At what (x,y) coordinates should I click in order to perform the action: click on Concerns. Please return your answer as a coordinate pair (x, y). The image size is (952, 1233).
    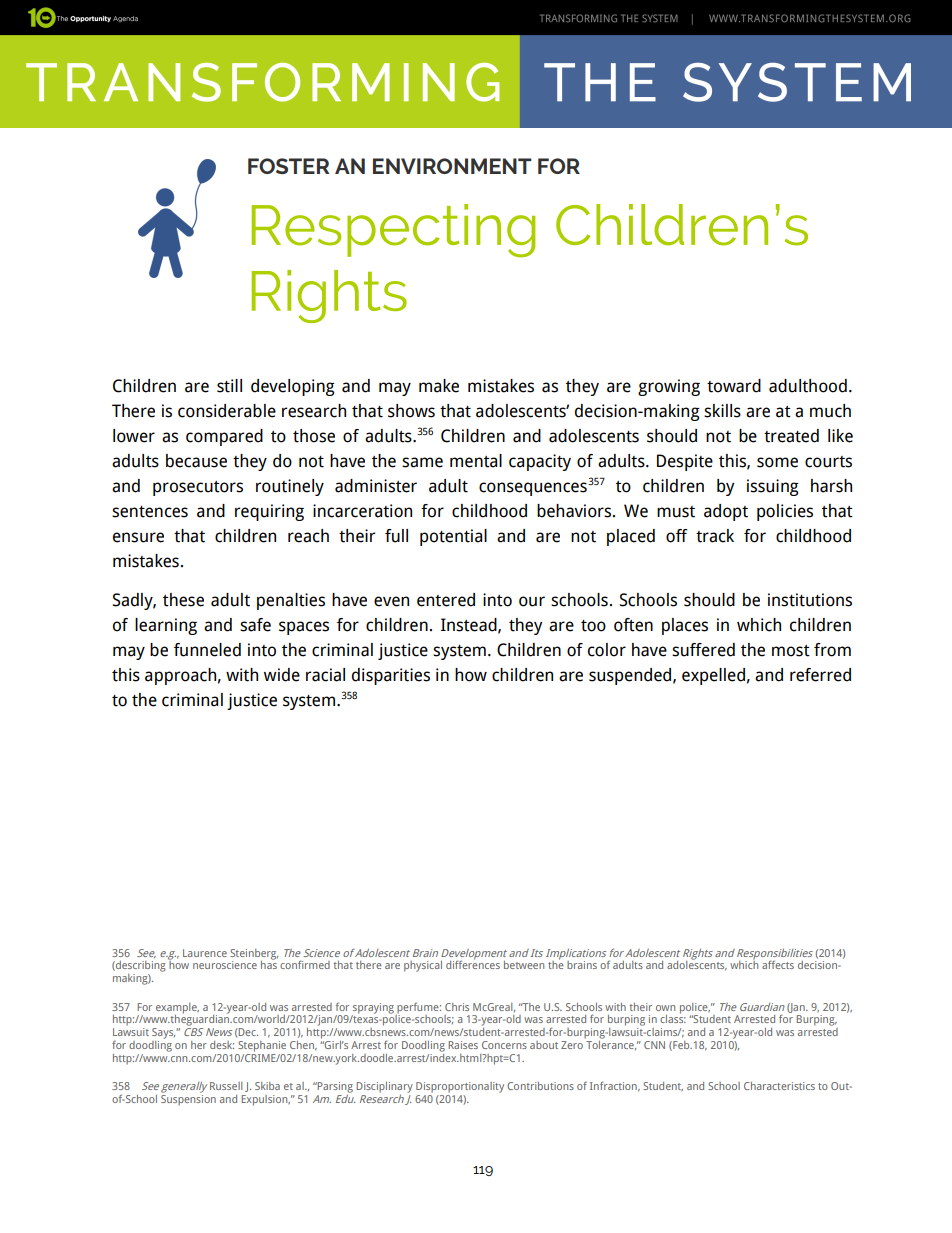
    Looking at the image, I should click on (504, 1045).
